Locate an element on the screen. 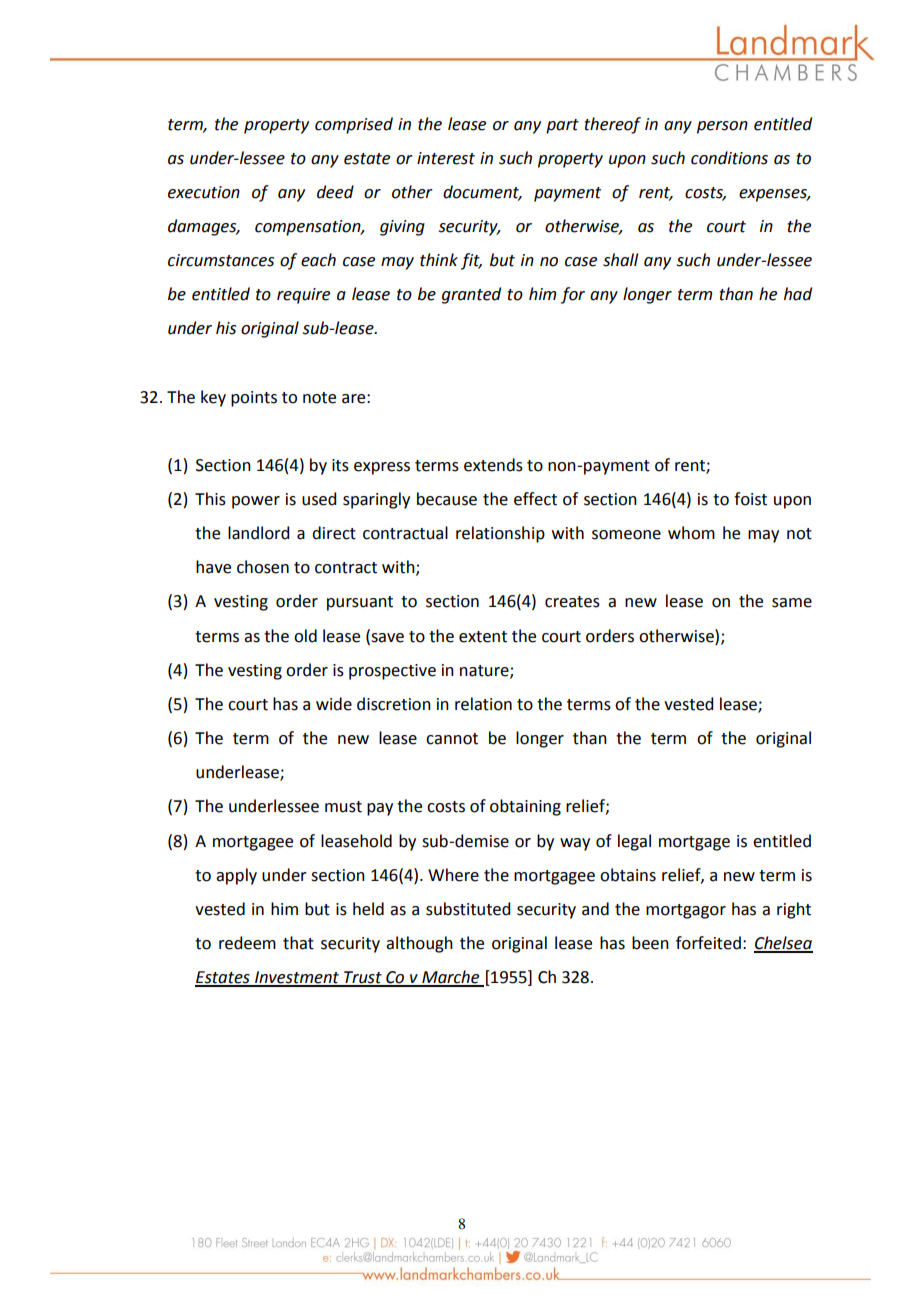 This screenshot has height=1308, width=924. substituted is located at coordinates (468, 909).
